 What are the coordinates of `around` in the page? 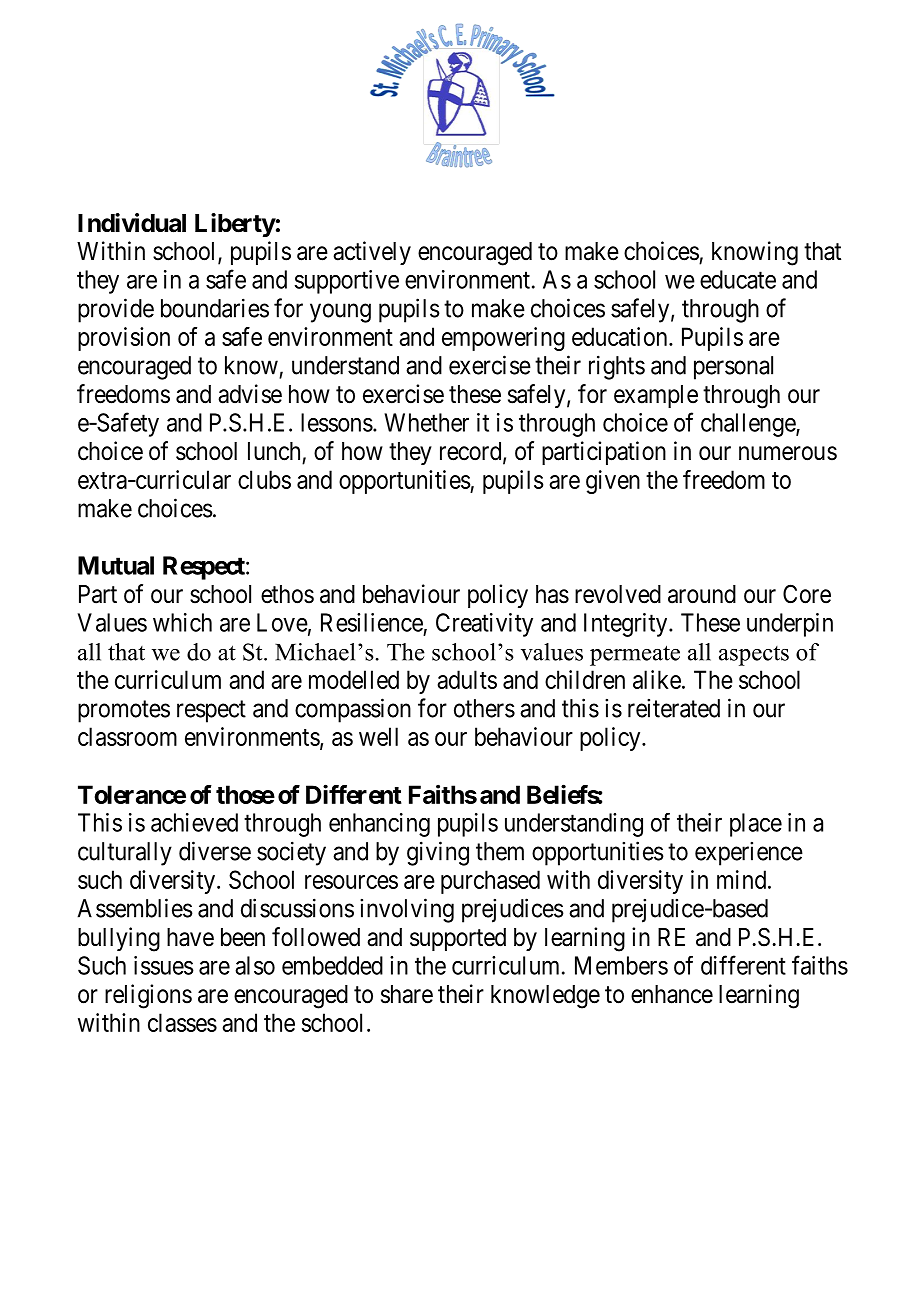 It's located at (702, 594).
